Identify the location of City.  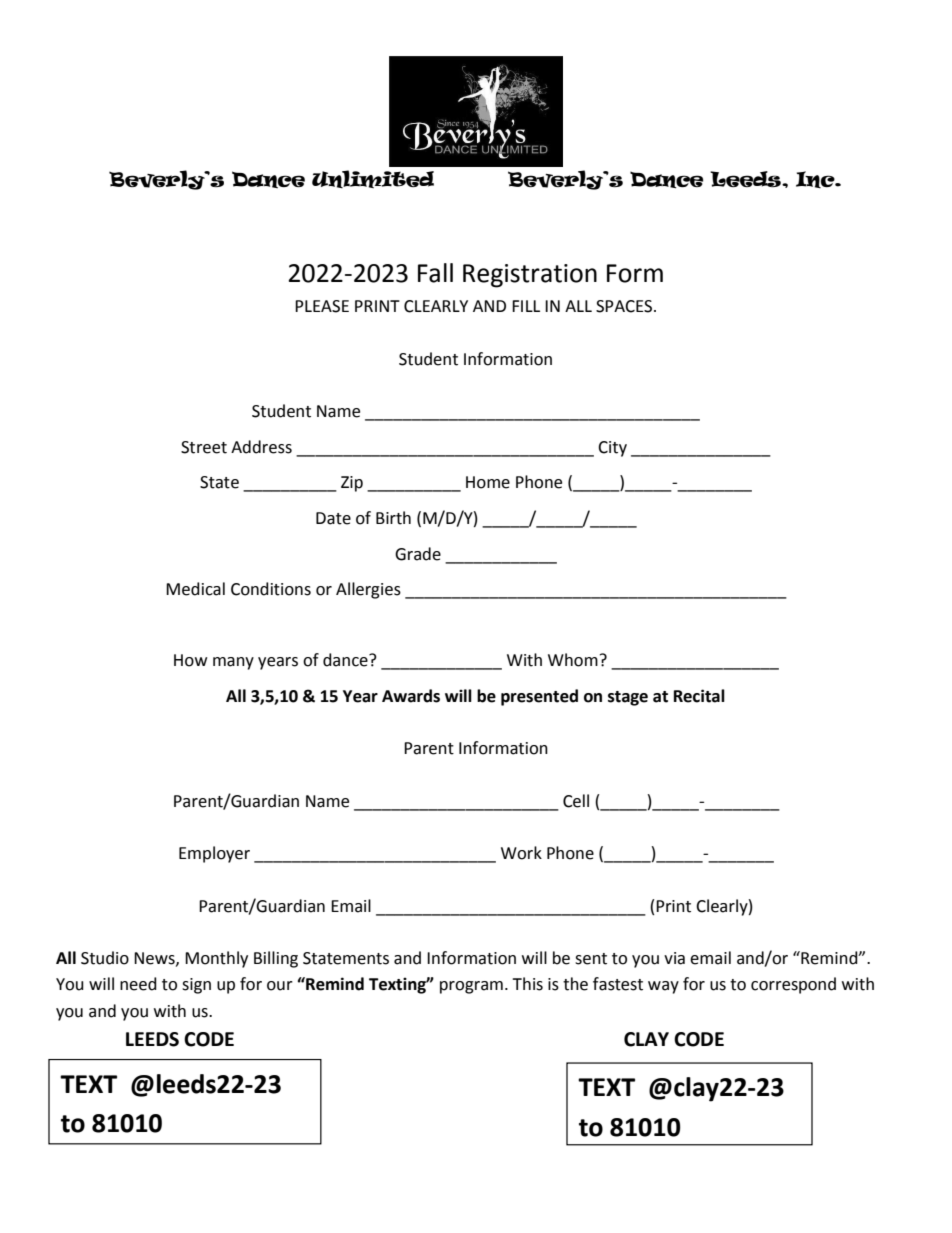
(612, 449).
